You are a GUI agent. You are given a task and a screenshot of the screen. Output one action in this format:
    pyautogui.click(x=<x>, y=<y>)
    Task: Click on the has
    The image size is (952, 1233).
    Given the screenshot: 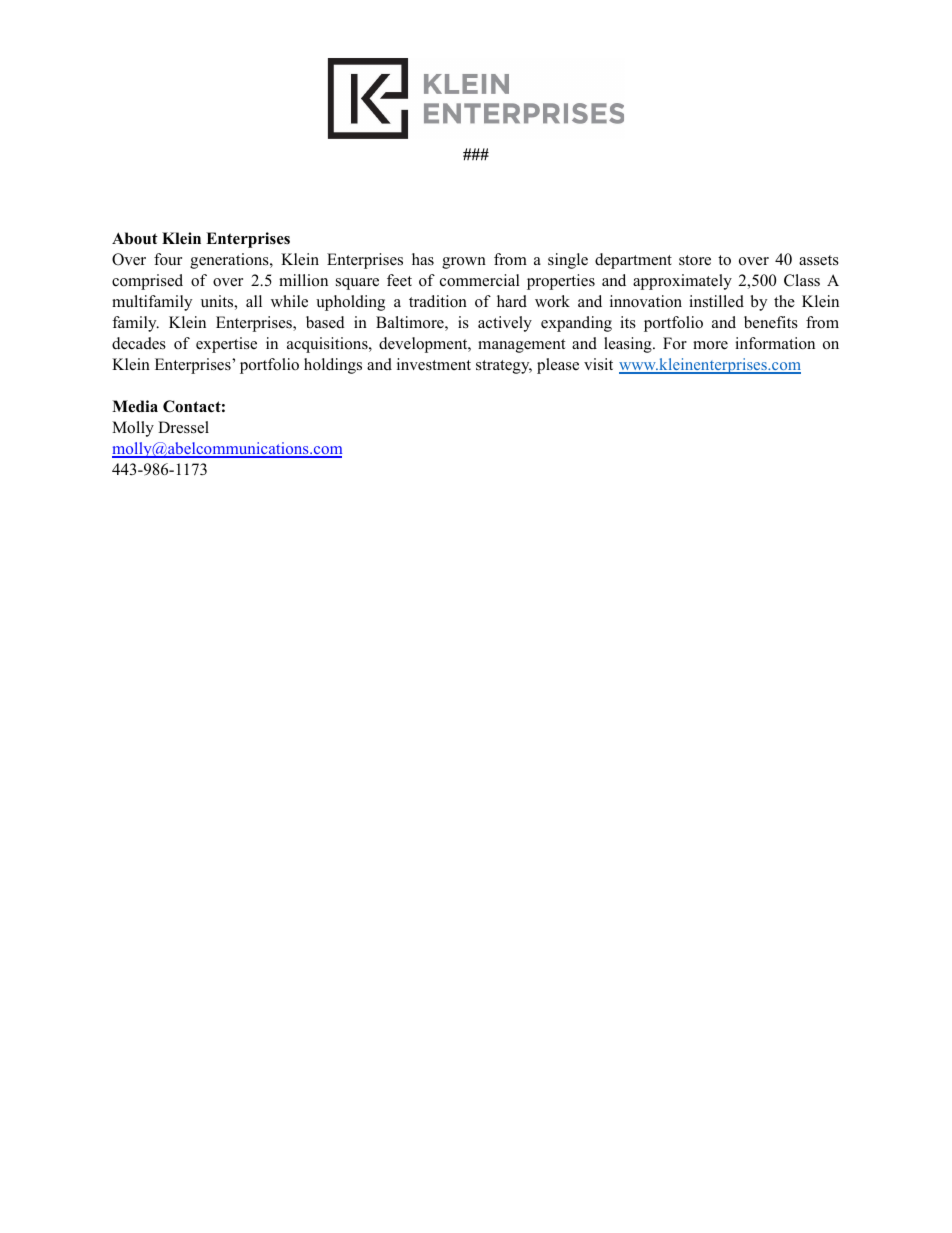 What is the action you would take?
    pyautogui.click(x=423, y=259)
